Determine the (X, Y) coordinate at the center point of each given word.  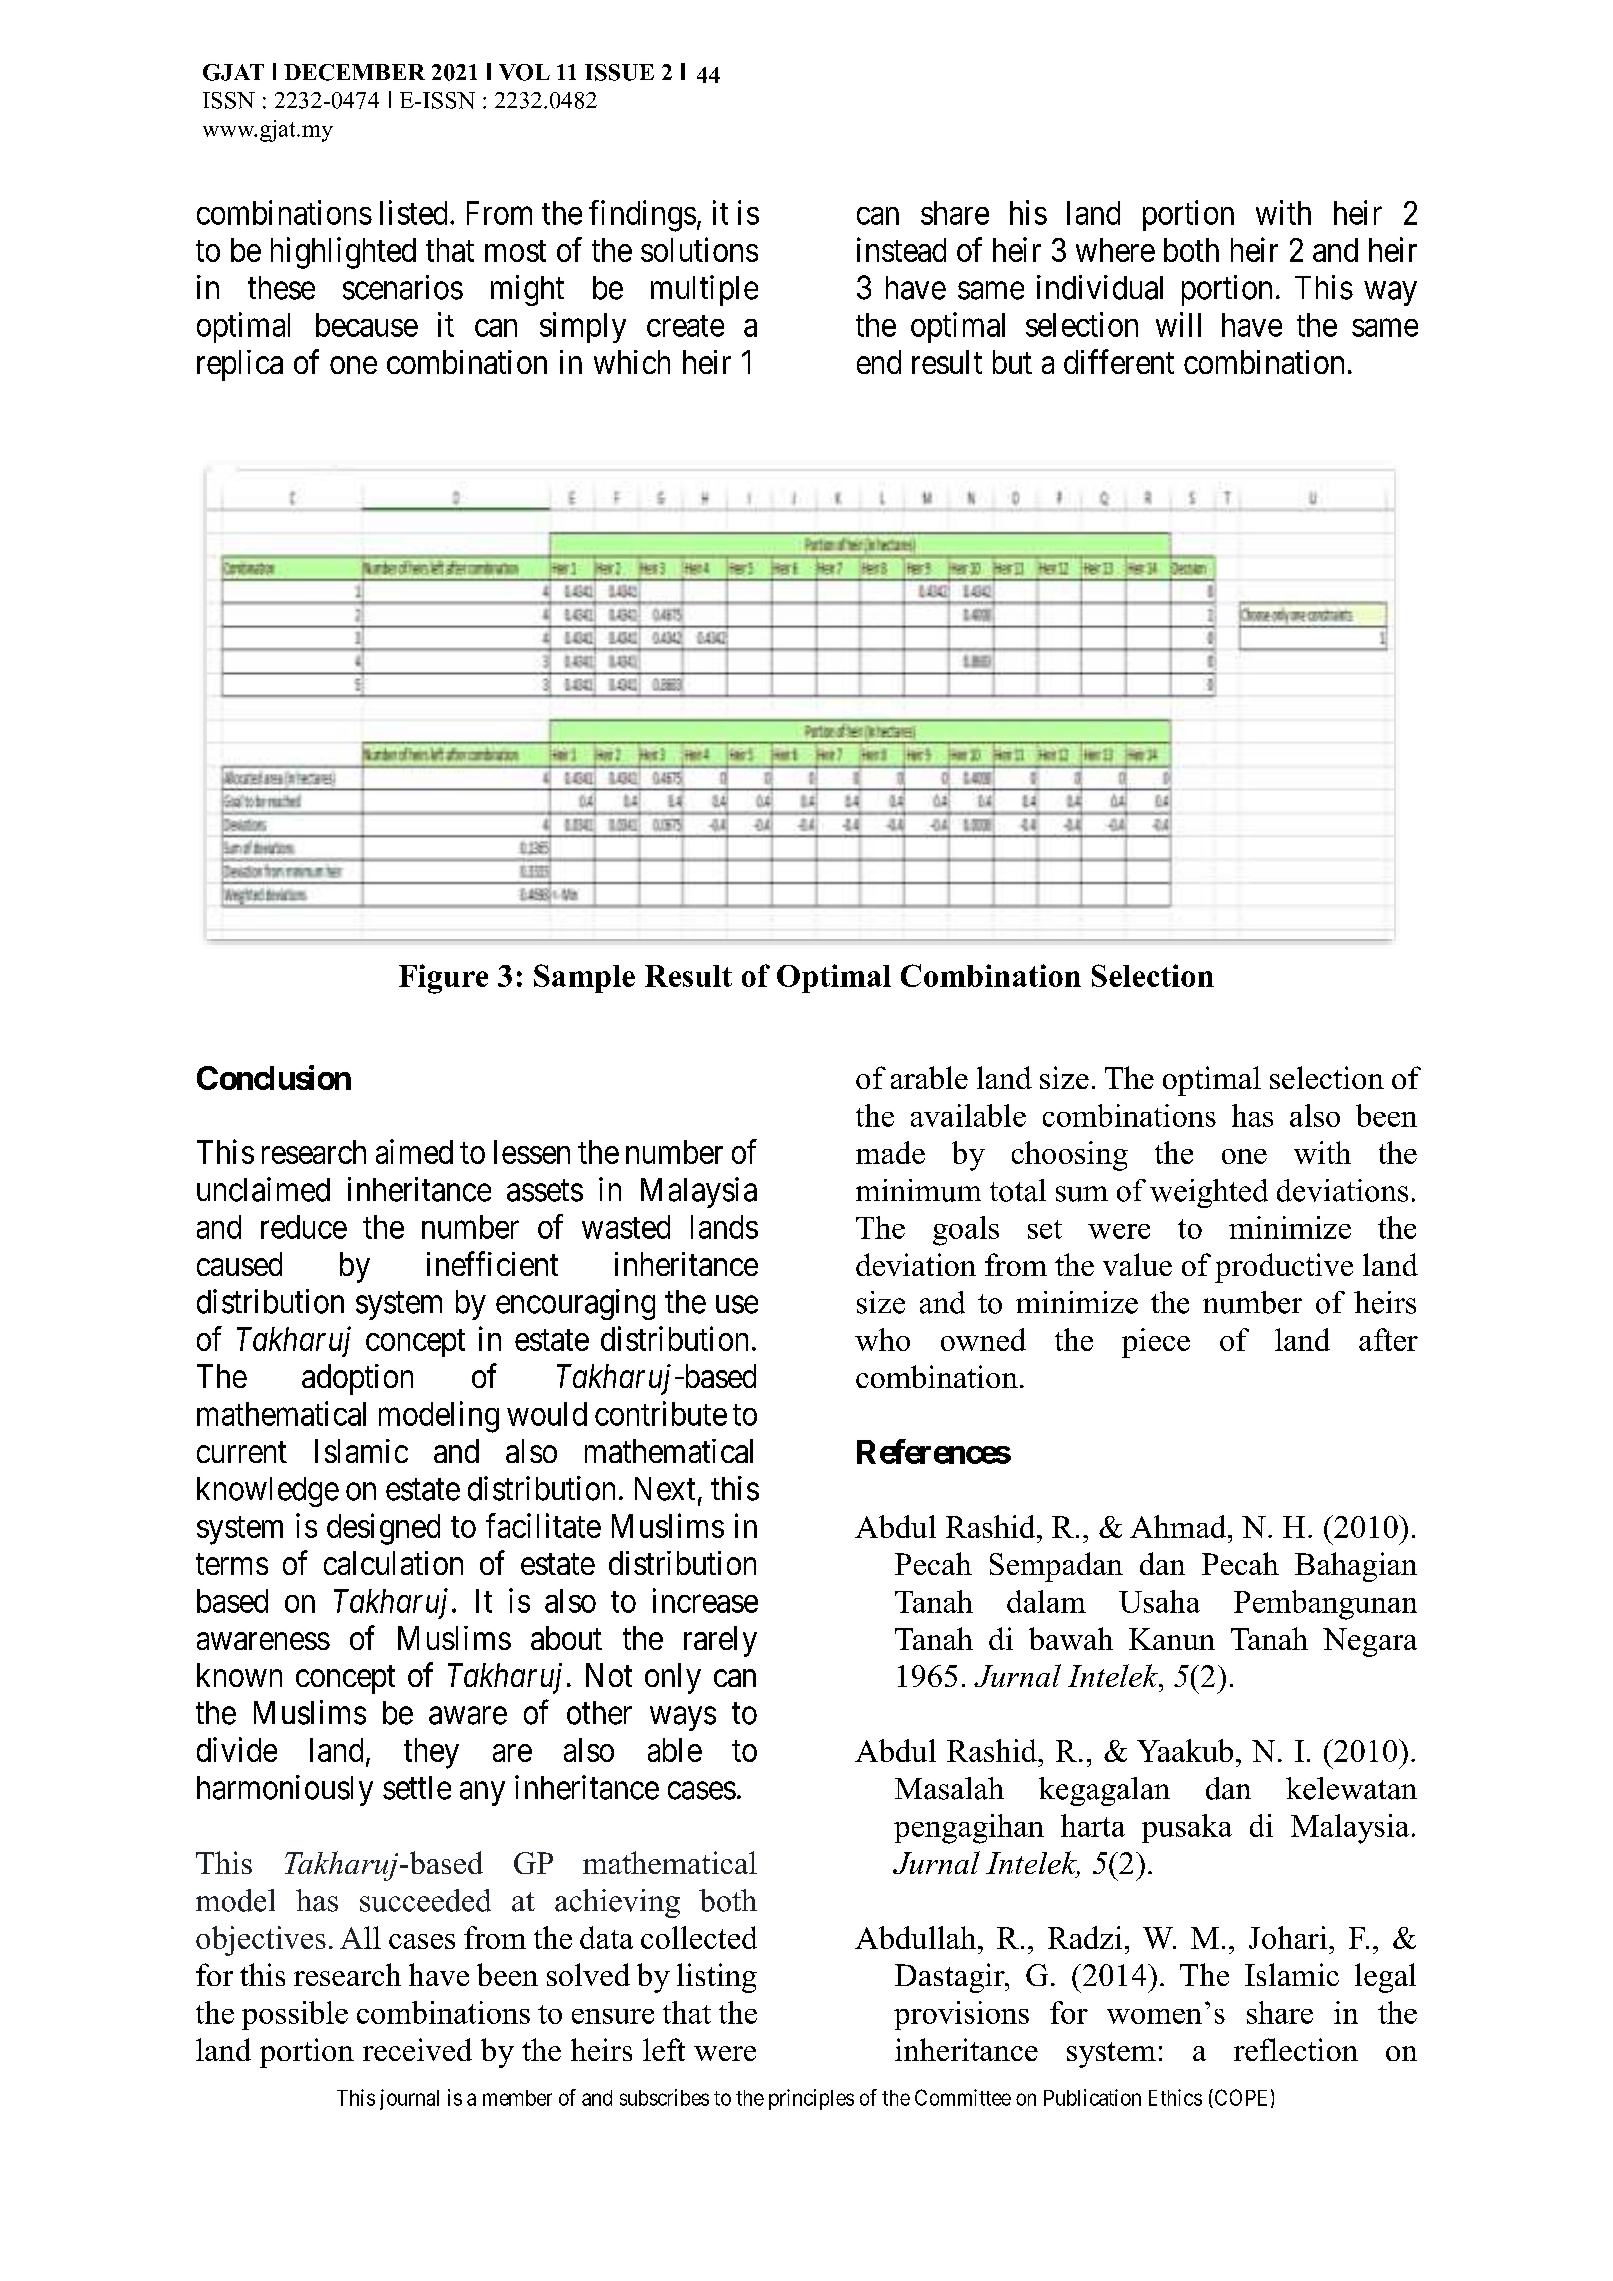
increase (705, 1600)
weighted (1209, 1193)
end (879, 362)
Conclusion (274, 1077)
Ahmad (1179, 1526)
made (890, 1152)
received (417, 2049)
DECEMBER (354, 72)
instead (901, 249)
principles (811, 2099)
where (1115, 250)
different (1119, 361)
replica (240, 365)
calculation (393, 1563)
